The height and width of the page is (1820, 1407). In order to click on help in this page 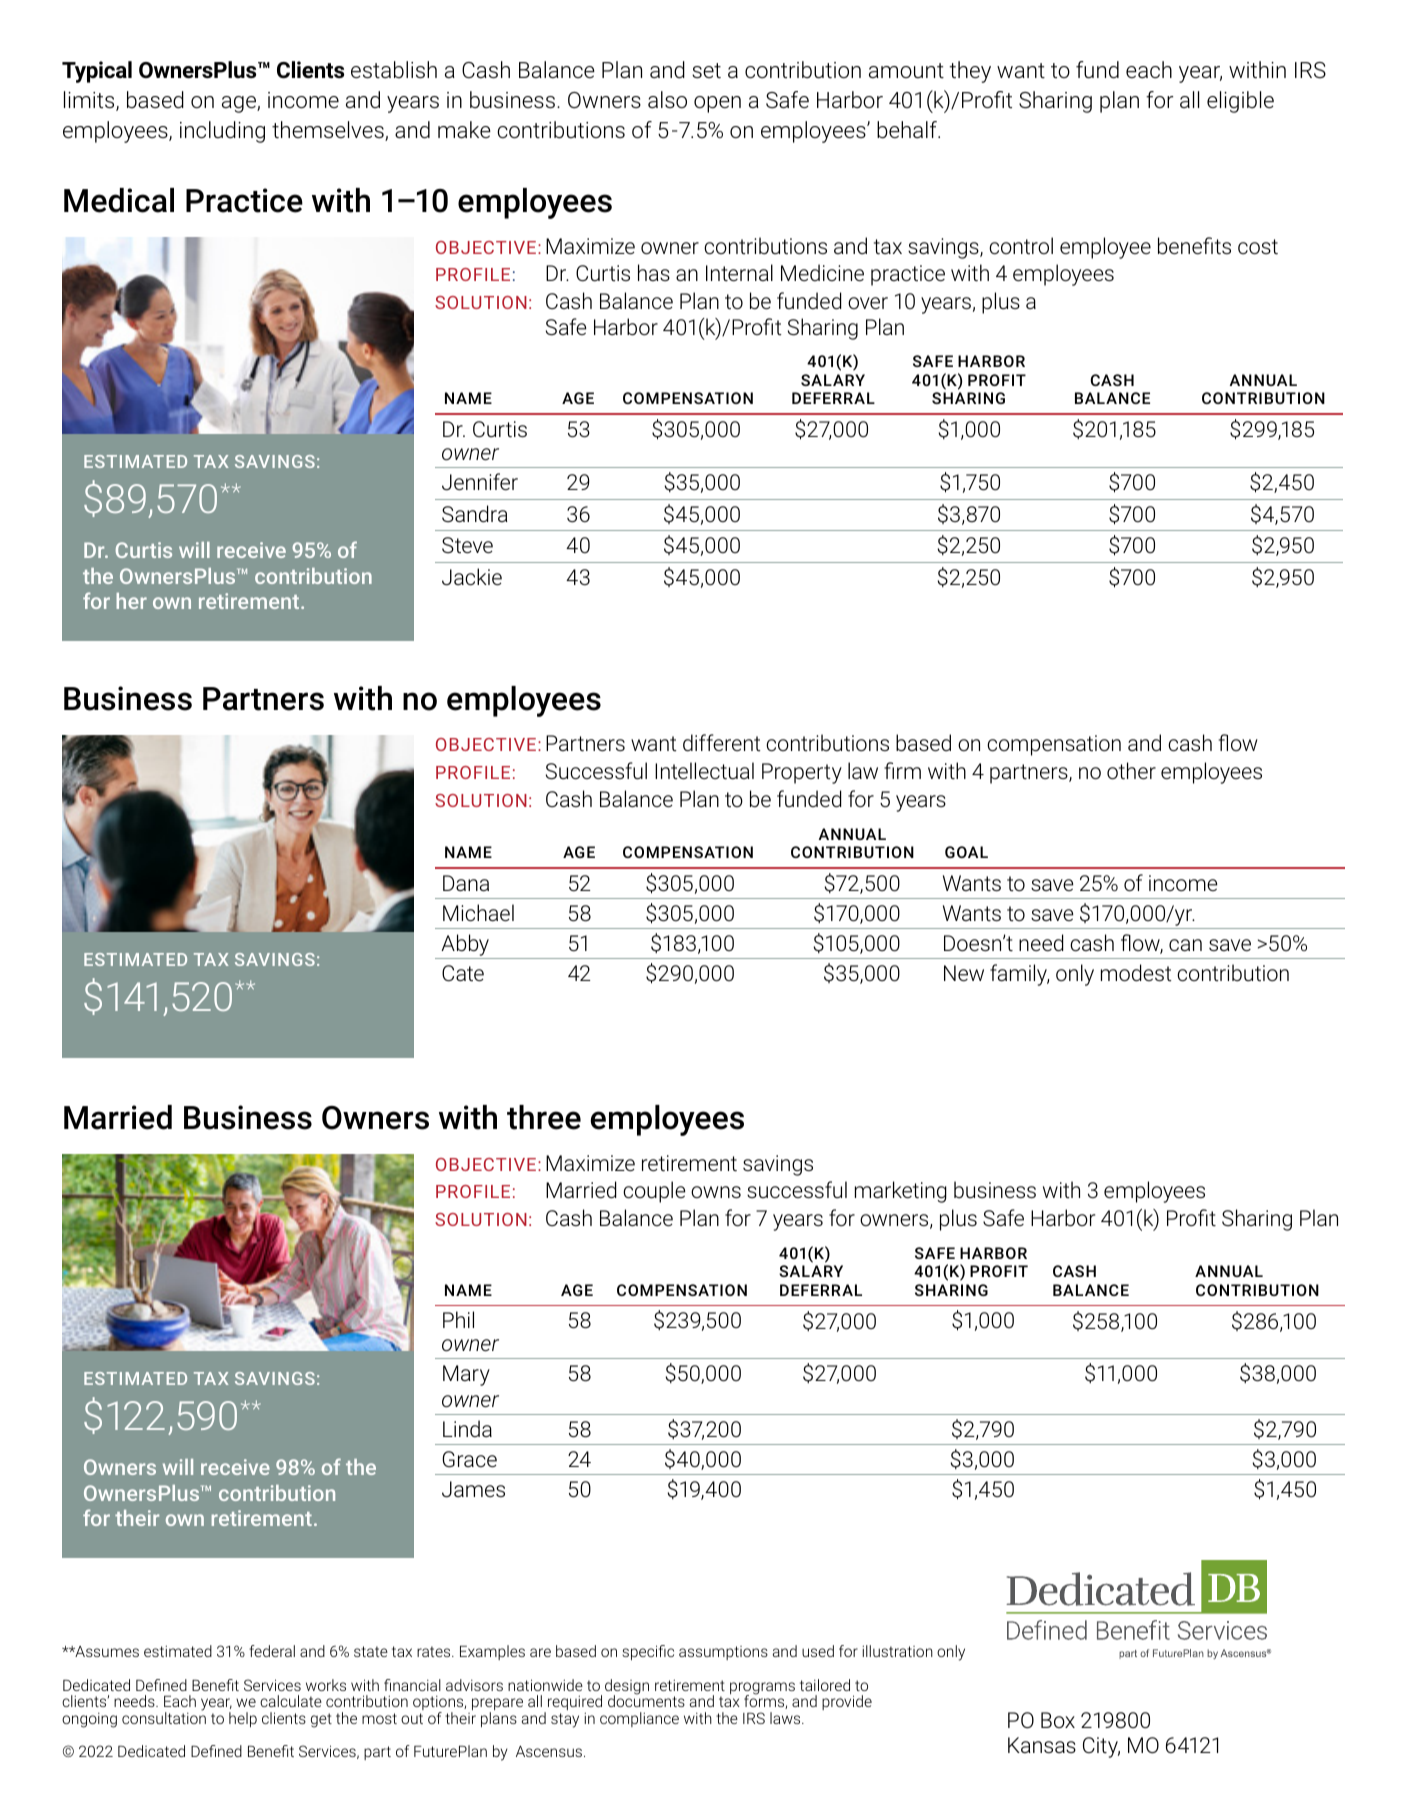, I will do `click(243, 1719)`.
